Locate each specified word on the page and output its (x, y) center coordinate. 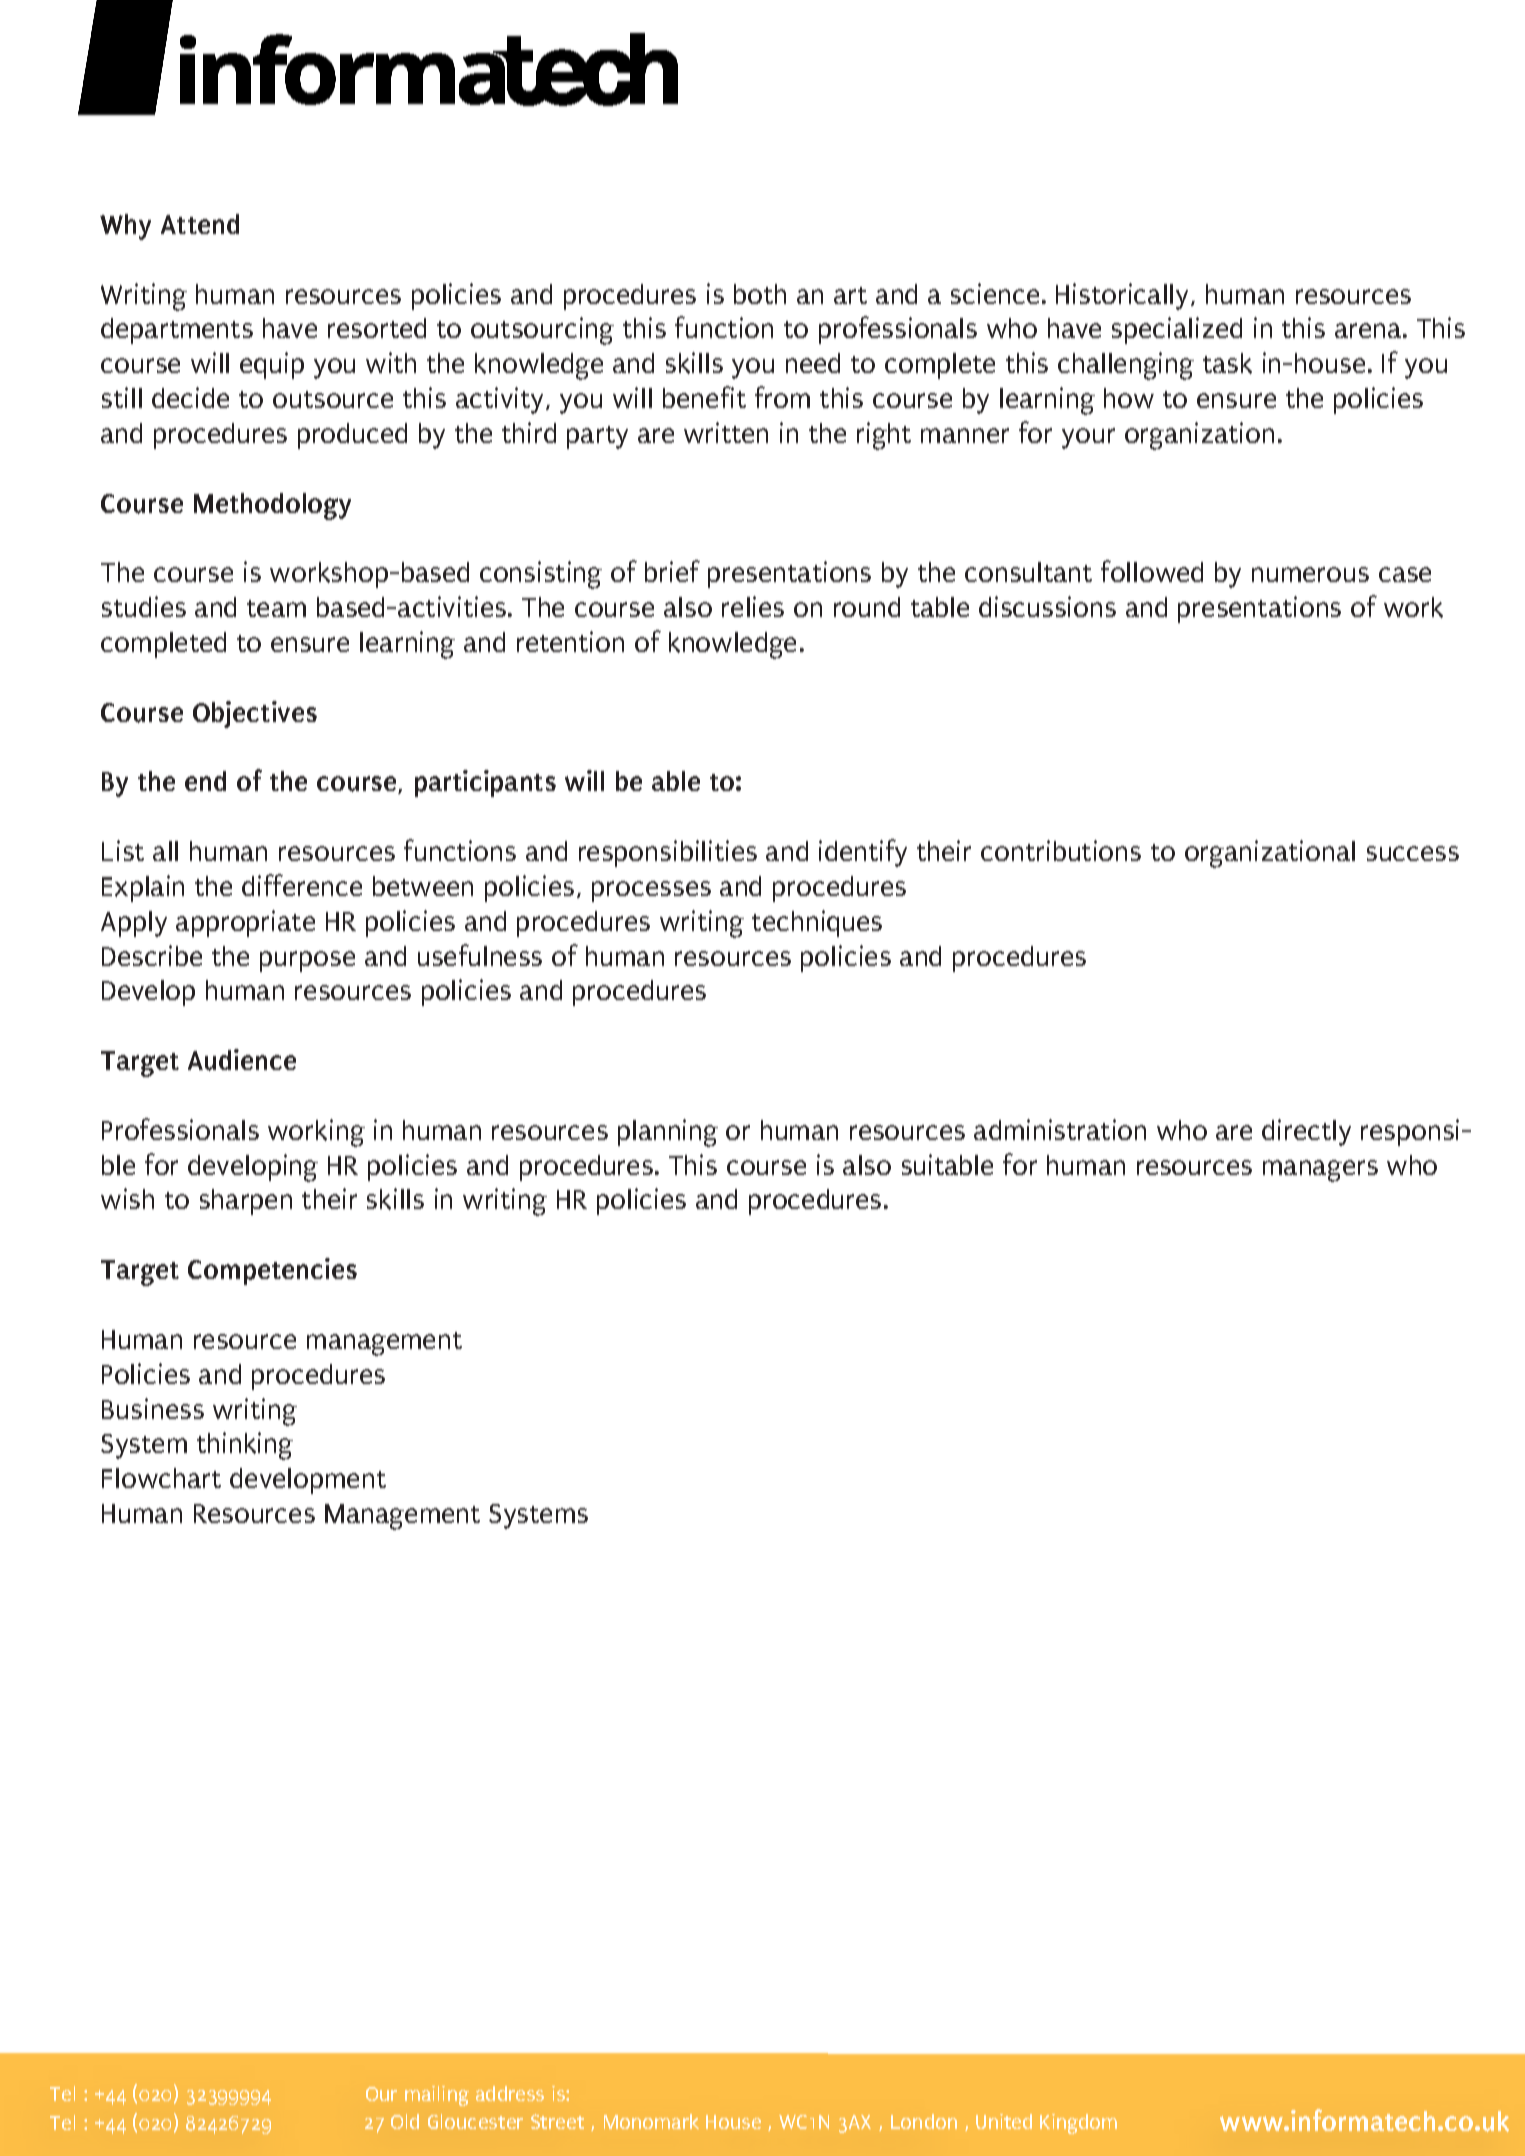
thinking (245, 1446)
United (1004, 2121)
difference (302, 885)
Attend (200, 224)
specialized (1177, 330)
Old (405, 2121)
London (924, 2121)
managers (1320, 1171)
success (1413, 853)
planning (668, 1133)
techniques (817, 923)
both (760, 294)
